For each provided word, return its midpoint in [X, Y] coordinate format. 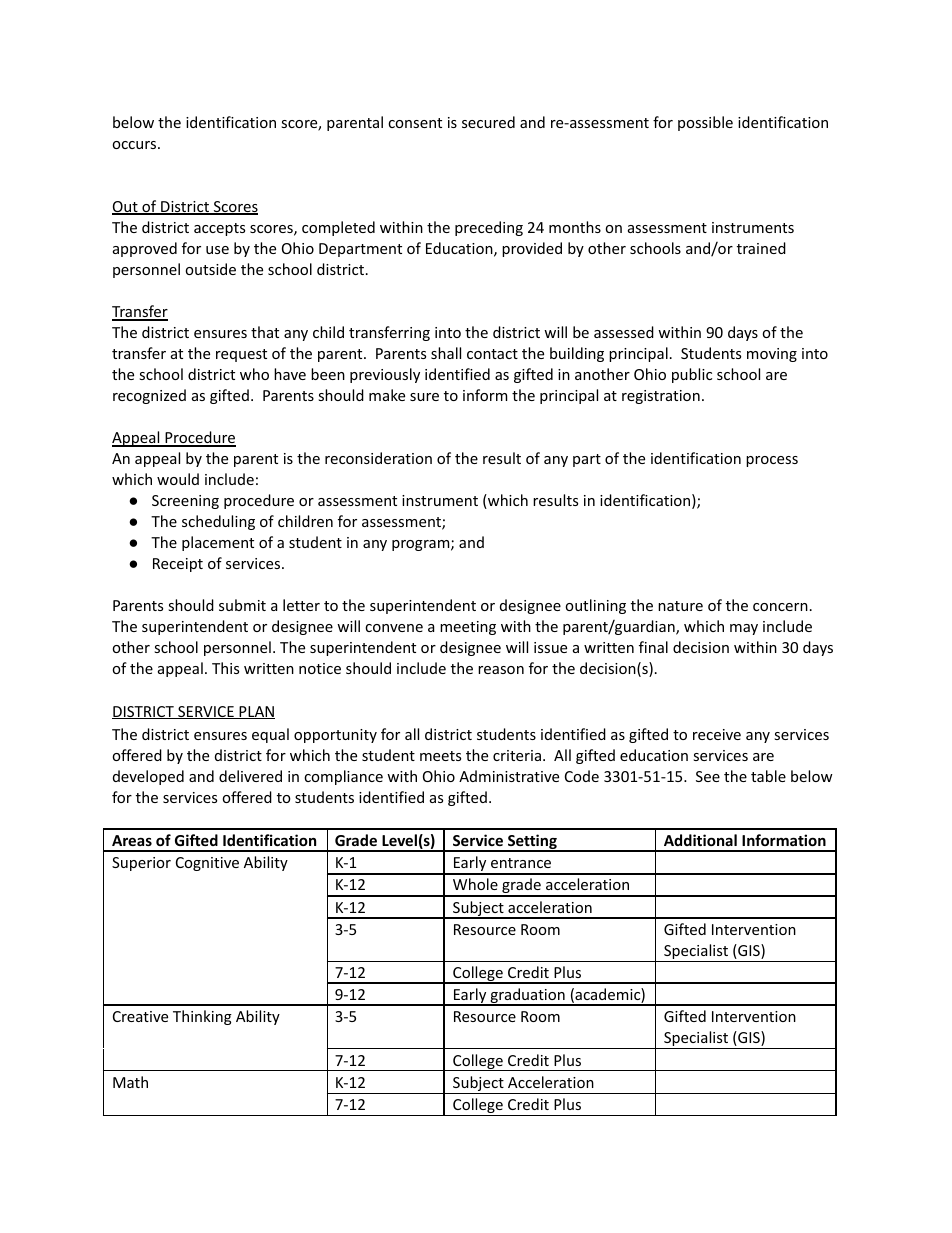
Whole [475, 884]
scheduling [218, 522]
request [241, 355]
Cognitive [207, 864]
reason [501, 670]
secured [488, 122]
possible [705, 123]
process [772, 461]
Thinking [202, 1017]
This [225, 668]
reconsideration [378, 458]
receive [717, 734]
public [692, 375]
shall [446, 353]
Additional [700, 840]
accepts [219, 229]
